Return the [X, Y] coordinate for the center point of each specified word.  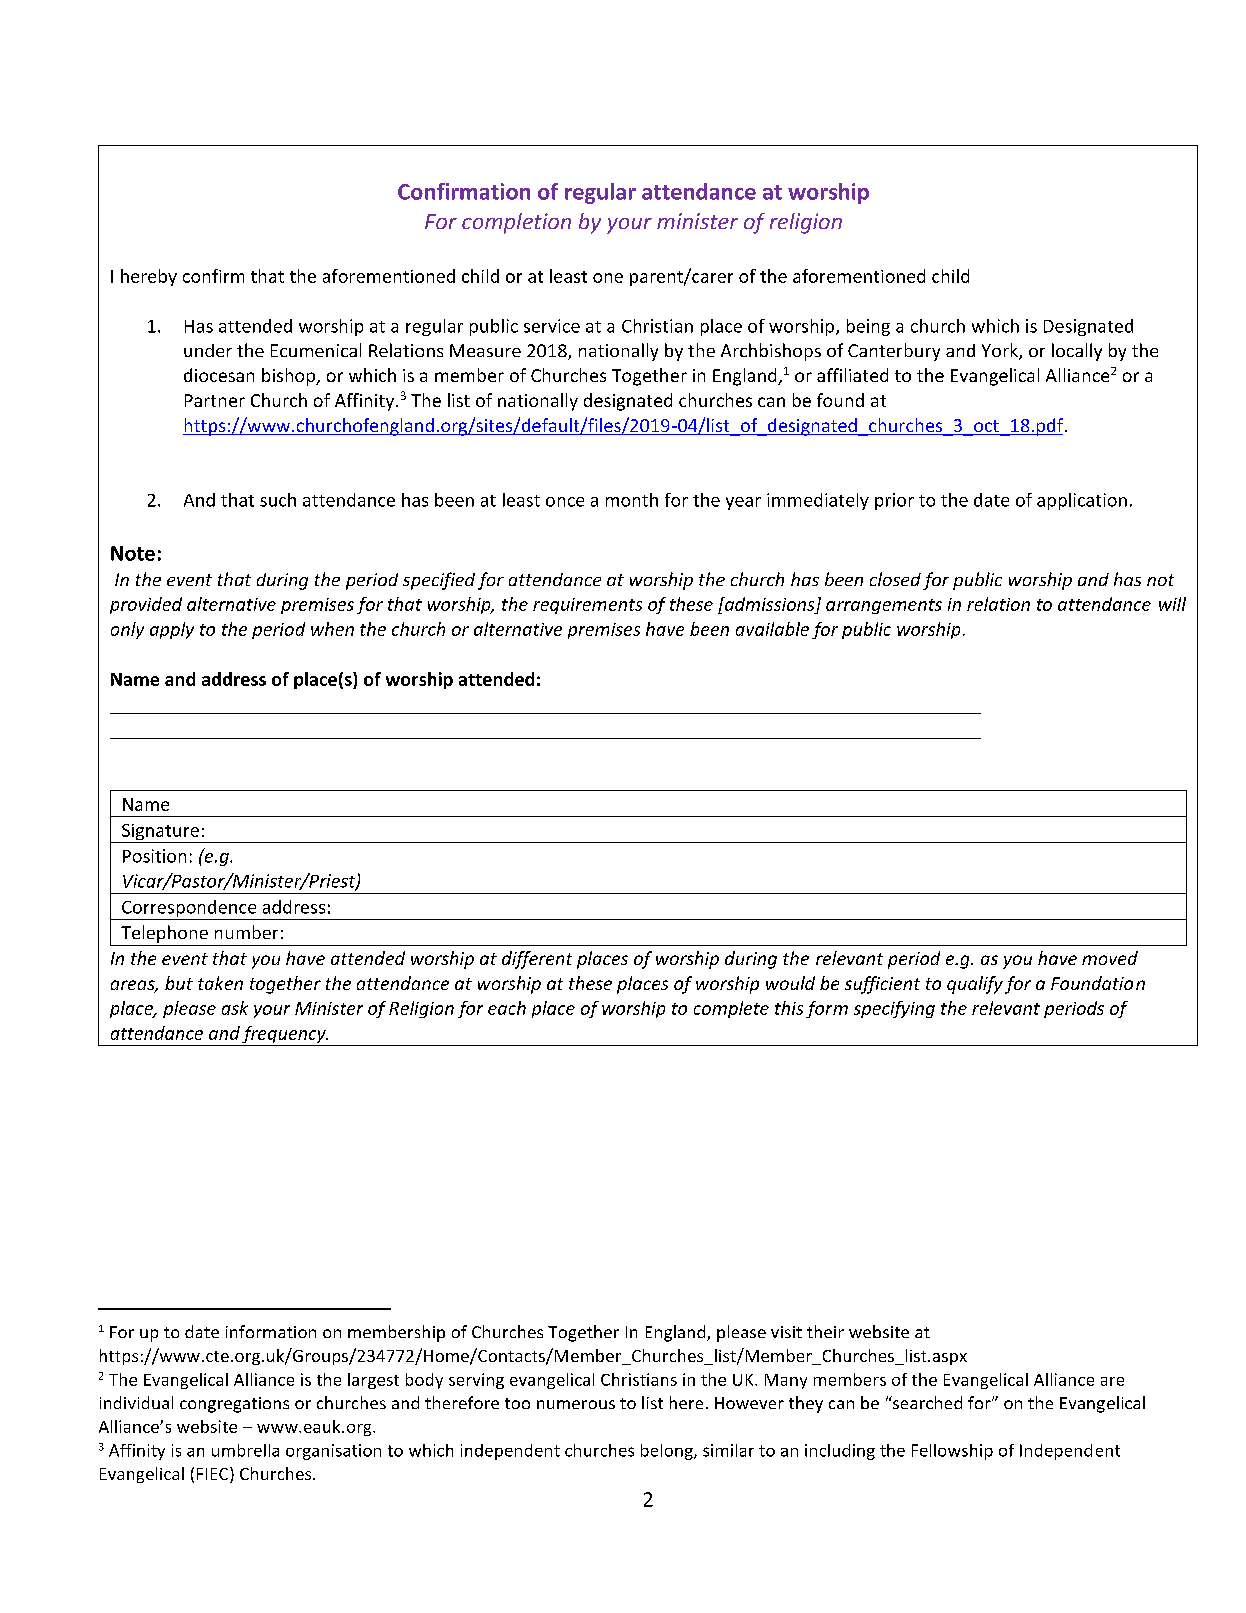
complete [731, 1009]
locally [1077, 352]
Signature [160, 833]
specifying [894, 1009]
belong [668, 1452]
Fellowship [952, 1452]
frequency [284, 1036]
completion [516, 223]
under [208, 350]
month [632, 500]
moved [1110, 958]
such [278, 500]
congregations [234, 1405]
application [1082, 501]
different [537, 960]
